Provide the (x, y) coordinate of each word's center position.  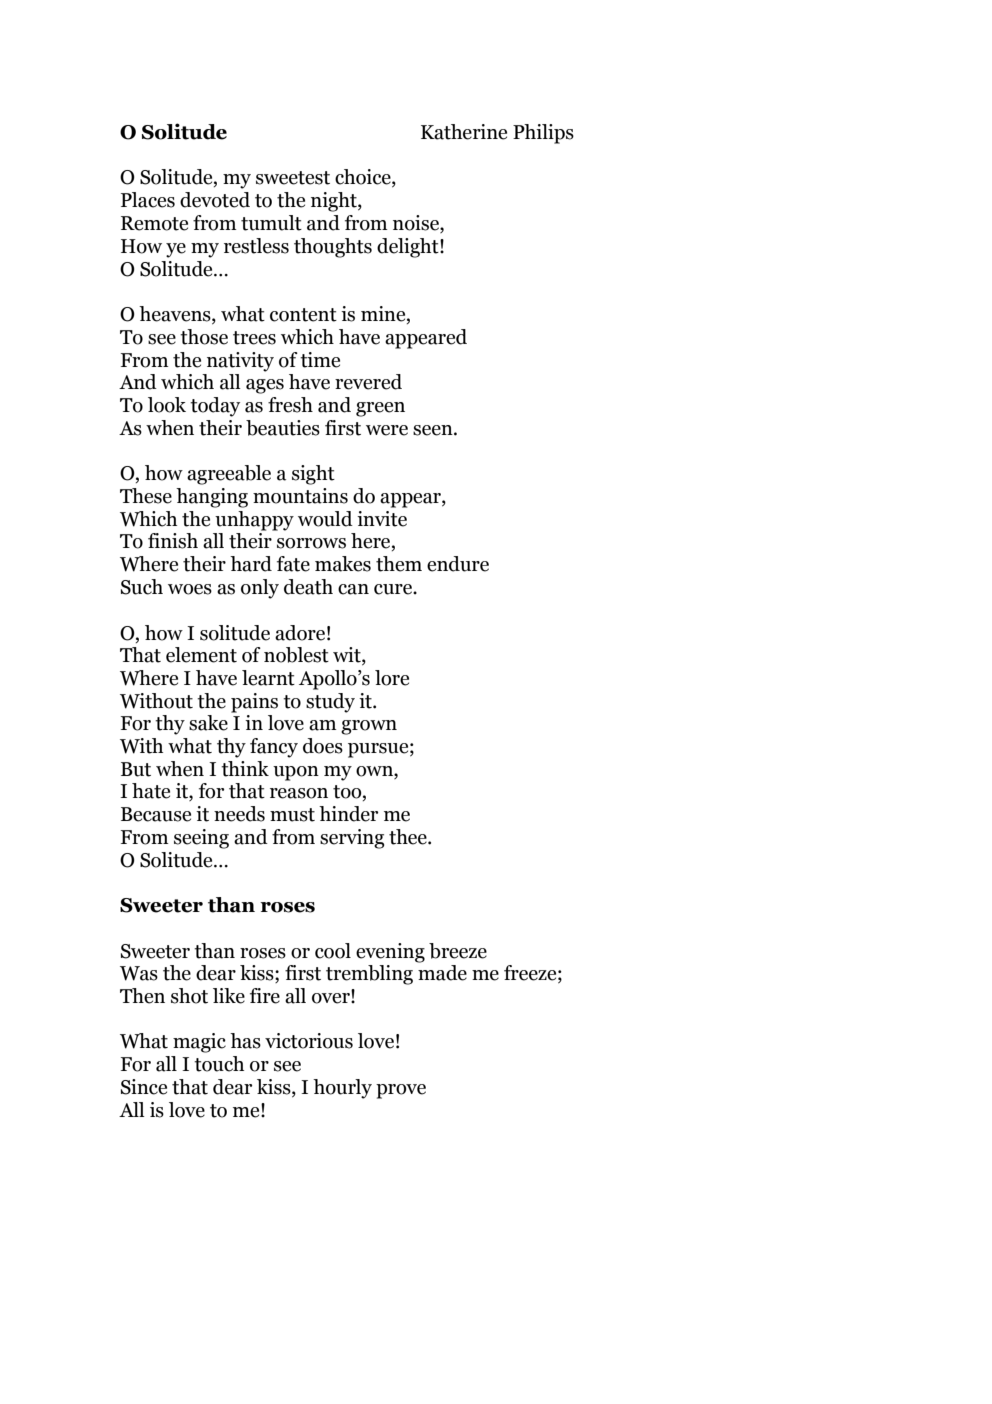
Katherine (464, 132)
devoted (215, 200)
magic (199, 1043)
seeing (201, 839)
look (167, 405)
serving (352, 839)
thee (409, 837)
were (387, 430)
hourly (342, 1089)
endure (458, 564)
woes (190, 589)
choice (364, 178)
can (353, 589)
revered (368, 382)
